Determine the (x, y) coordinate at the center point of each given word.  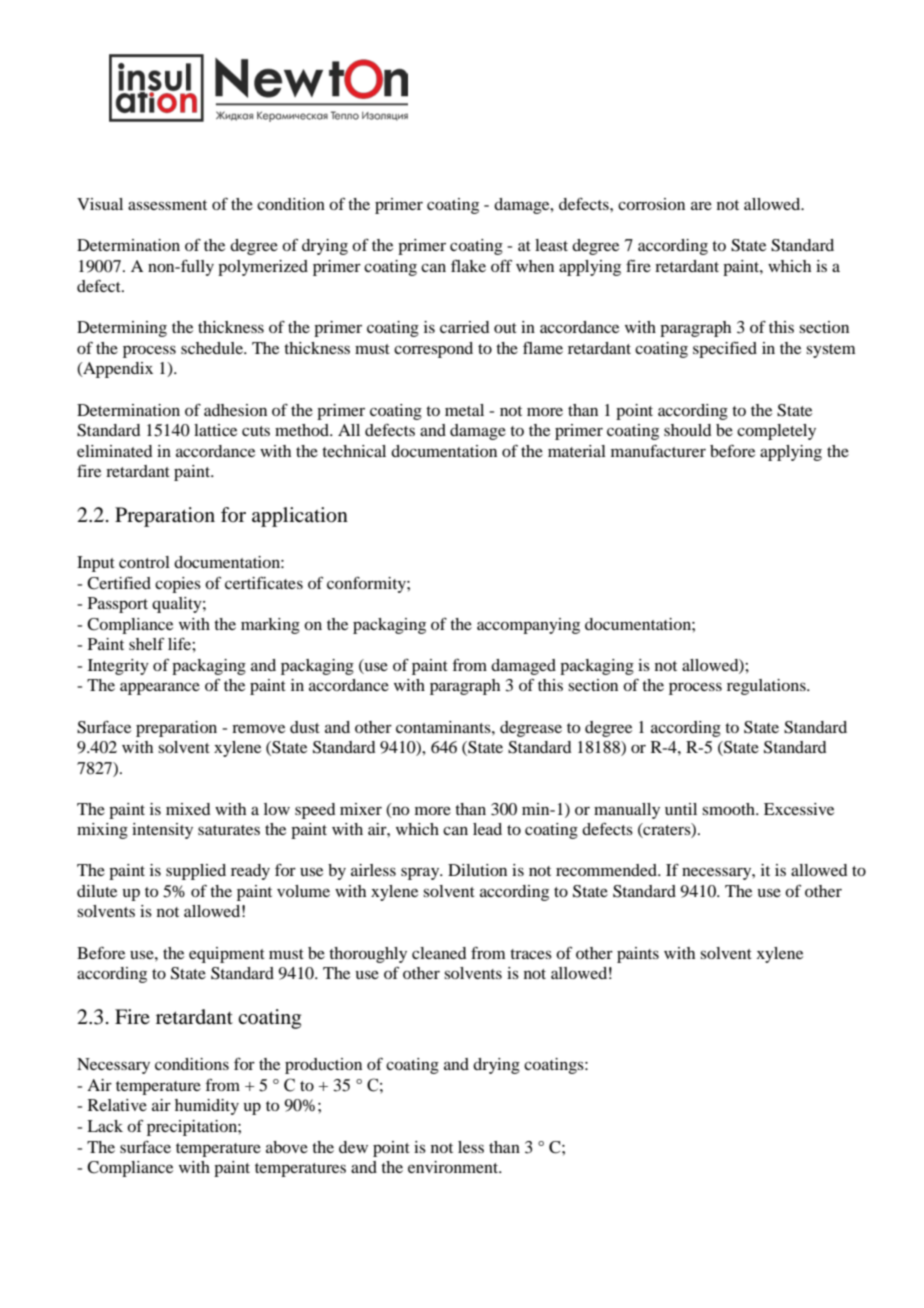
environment (454, 1167)
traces (531, 954)
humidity (207, 1107)
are (701, 205)
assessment (167, 205)
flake (468, 266)
